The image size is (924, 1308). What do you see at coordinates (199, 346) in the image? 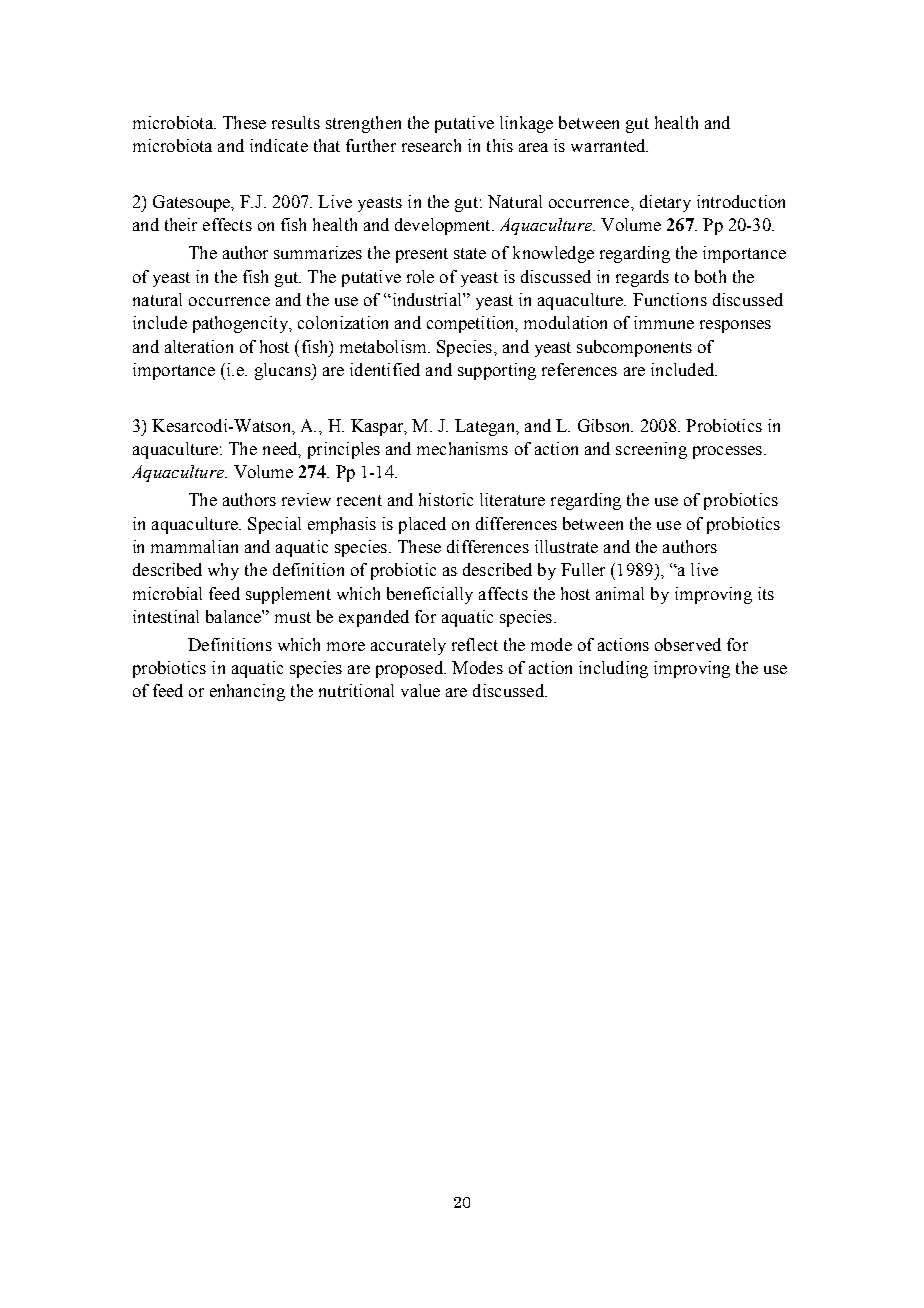
I see `alteration` at bounding box center [199, 346].
